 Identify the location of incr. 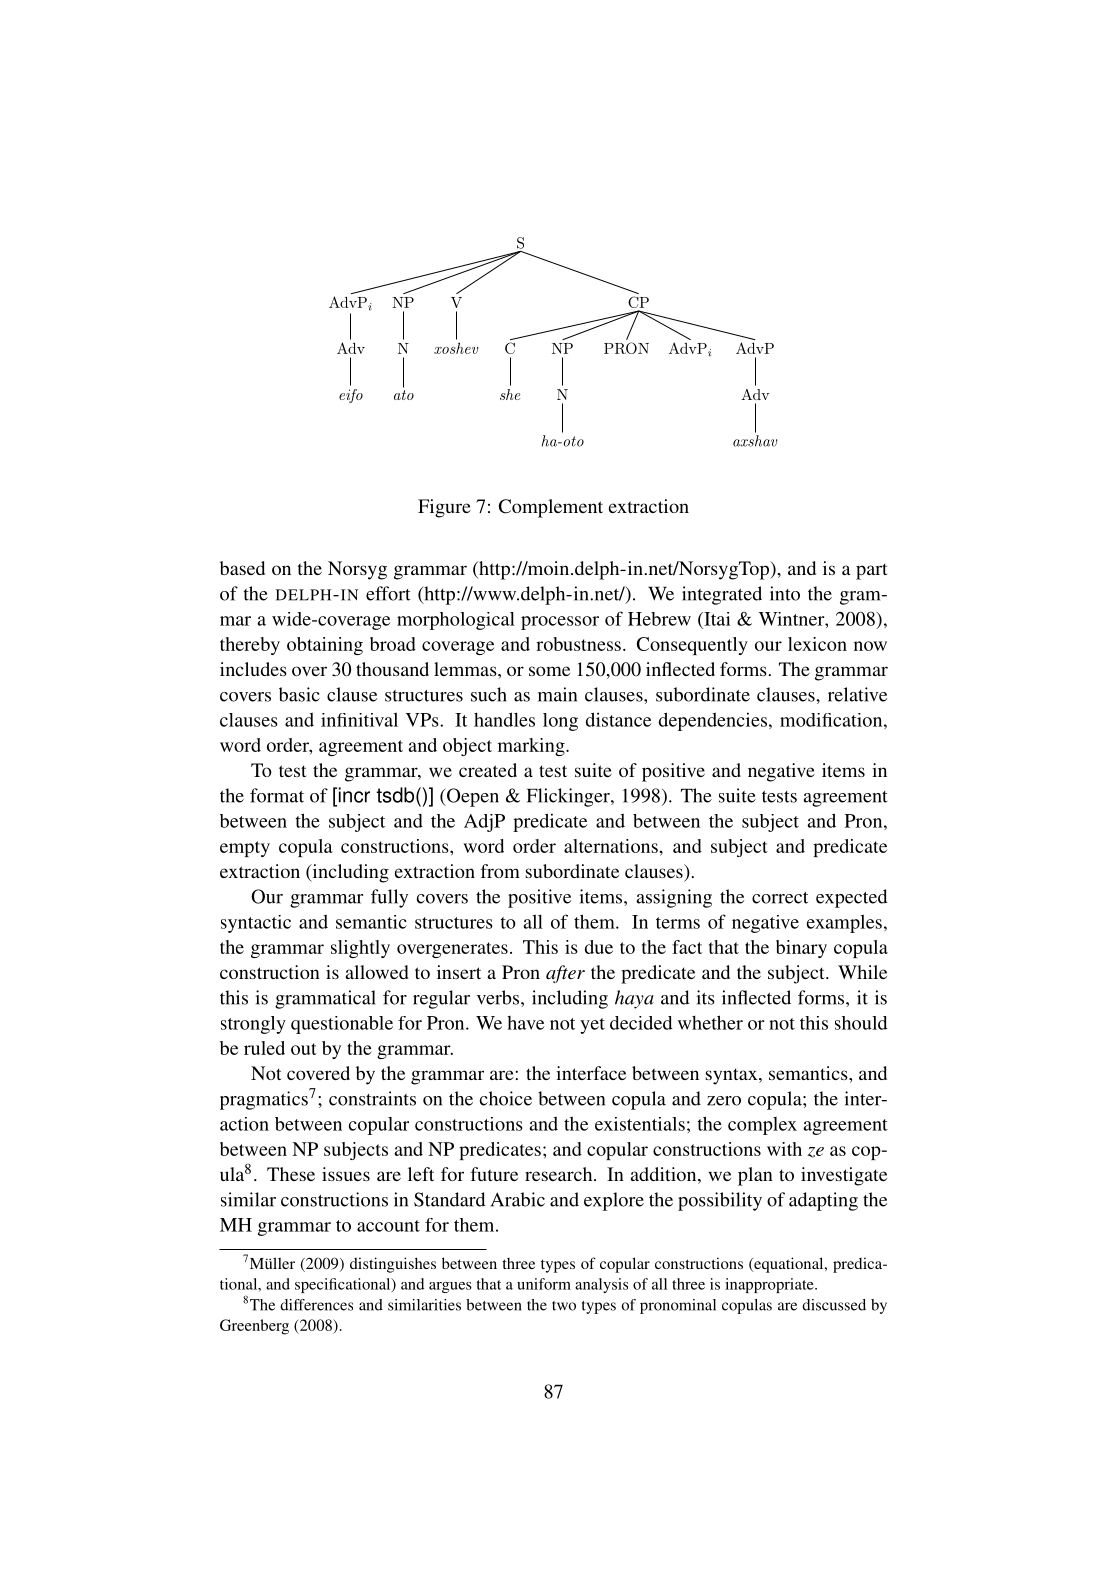
(353, 795).
